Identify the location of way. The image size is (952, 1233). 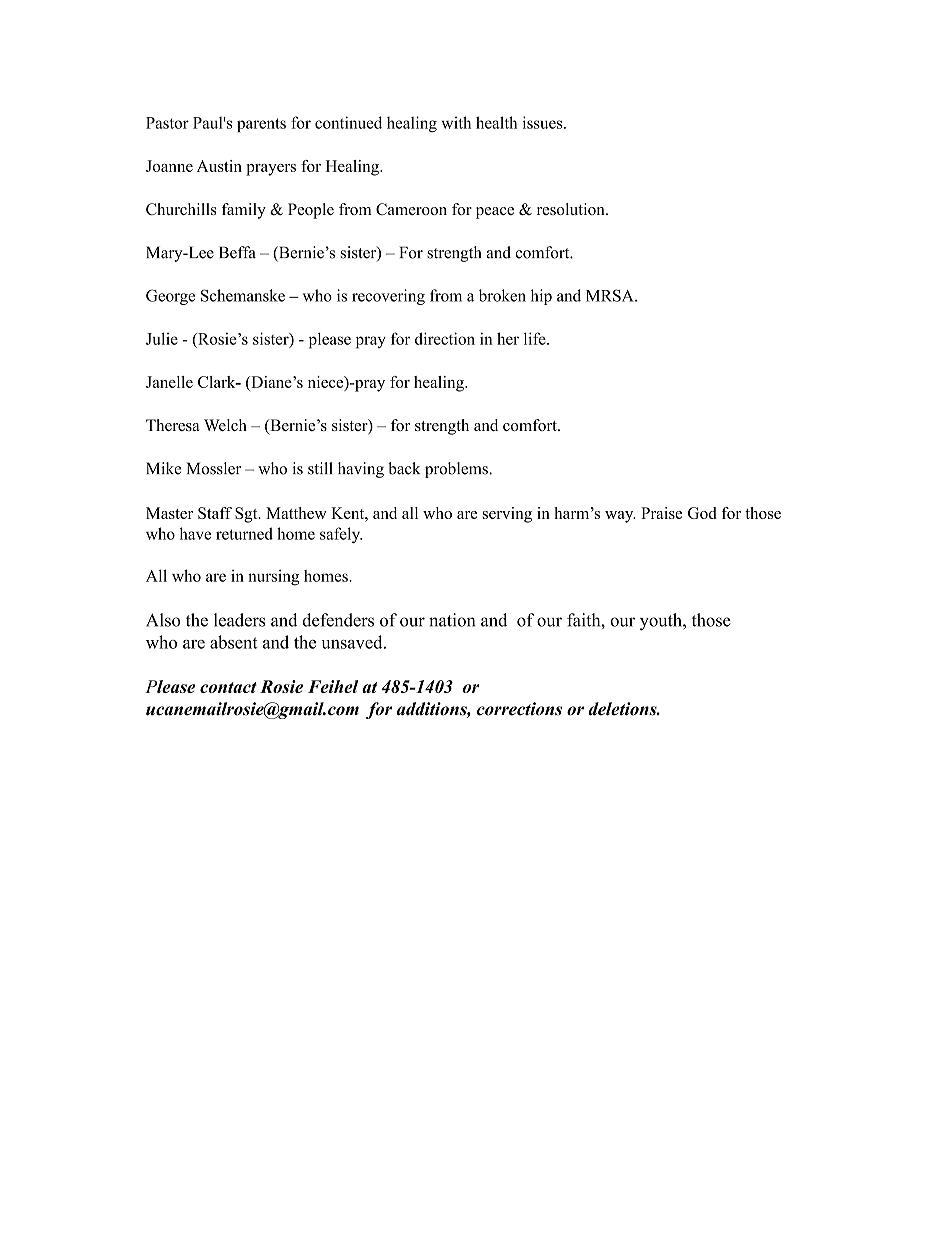
(620, 517).
